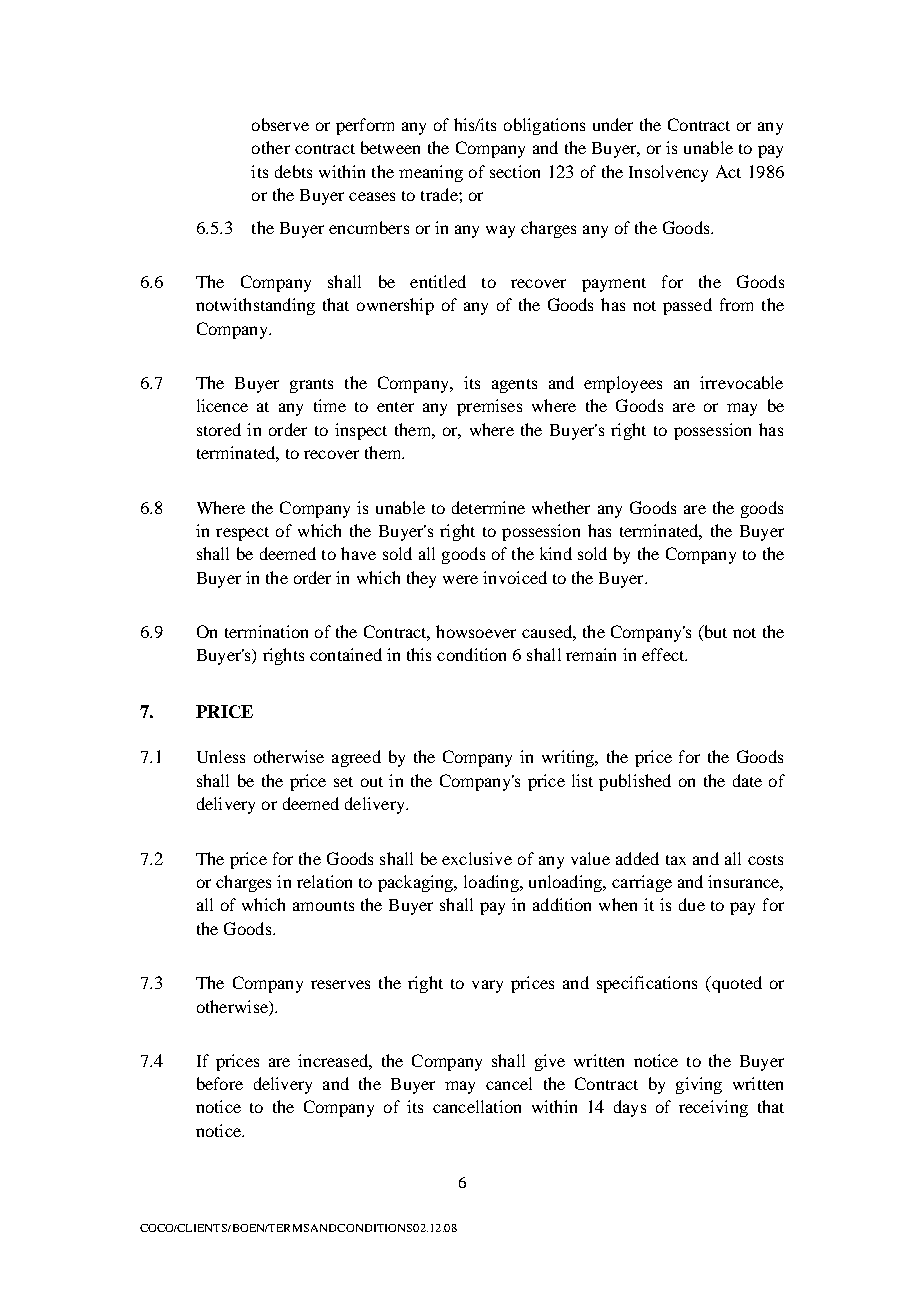 This document has width=924, height=1308. I want to click on giving, so click(699, 1085).
